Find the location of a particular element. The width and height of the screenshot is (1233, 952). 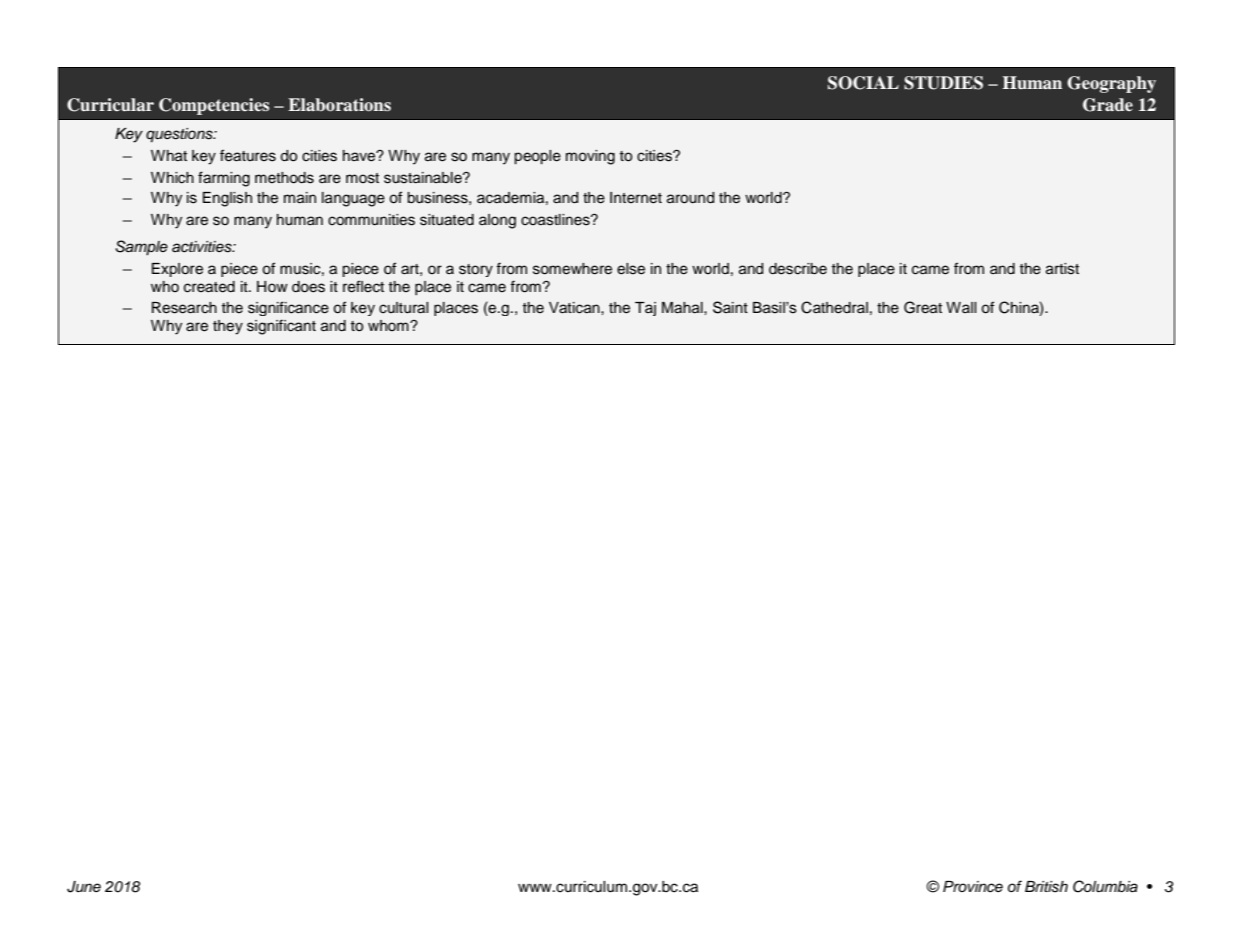

Great is located at coordinates (923, 307).
